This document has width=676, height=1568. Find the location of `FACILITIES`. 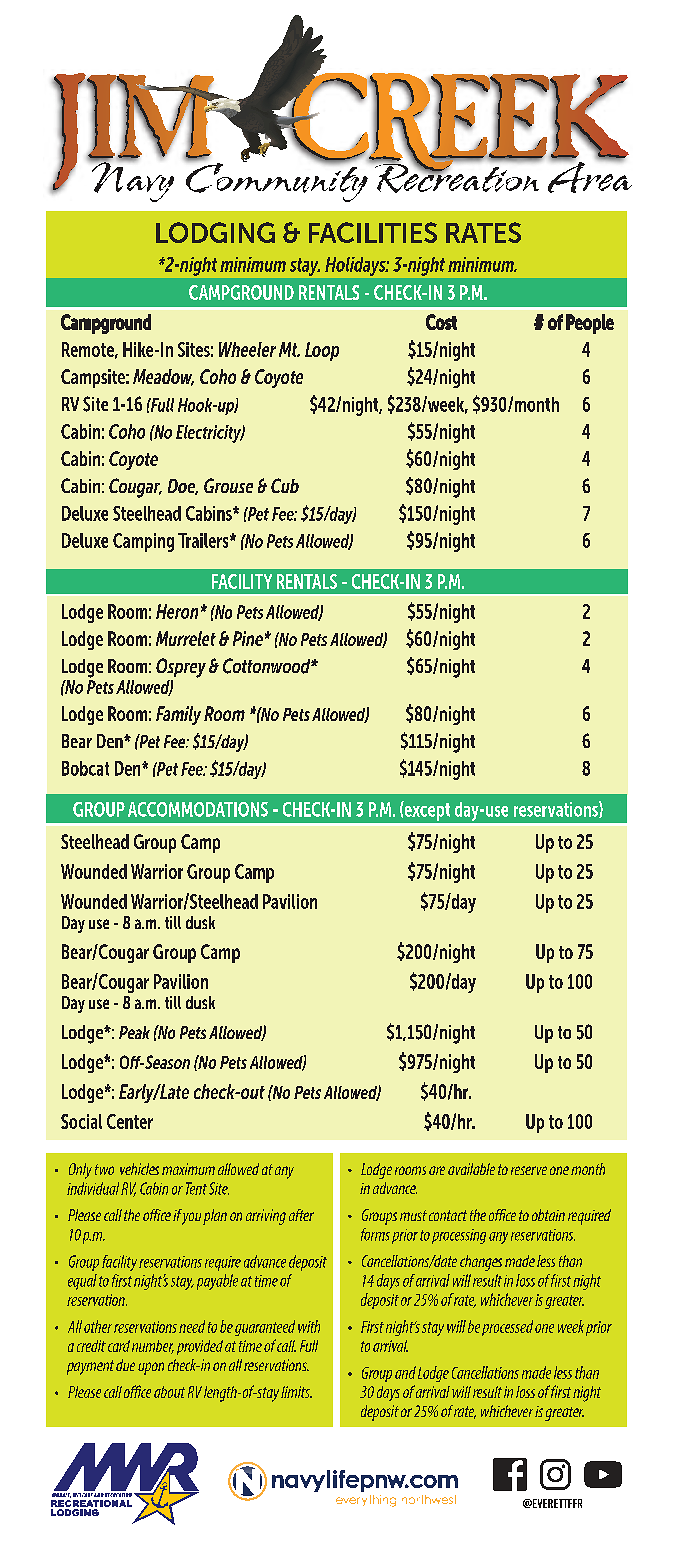

FACILITIES is located at coordinates (373, 232).
